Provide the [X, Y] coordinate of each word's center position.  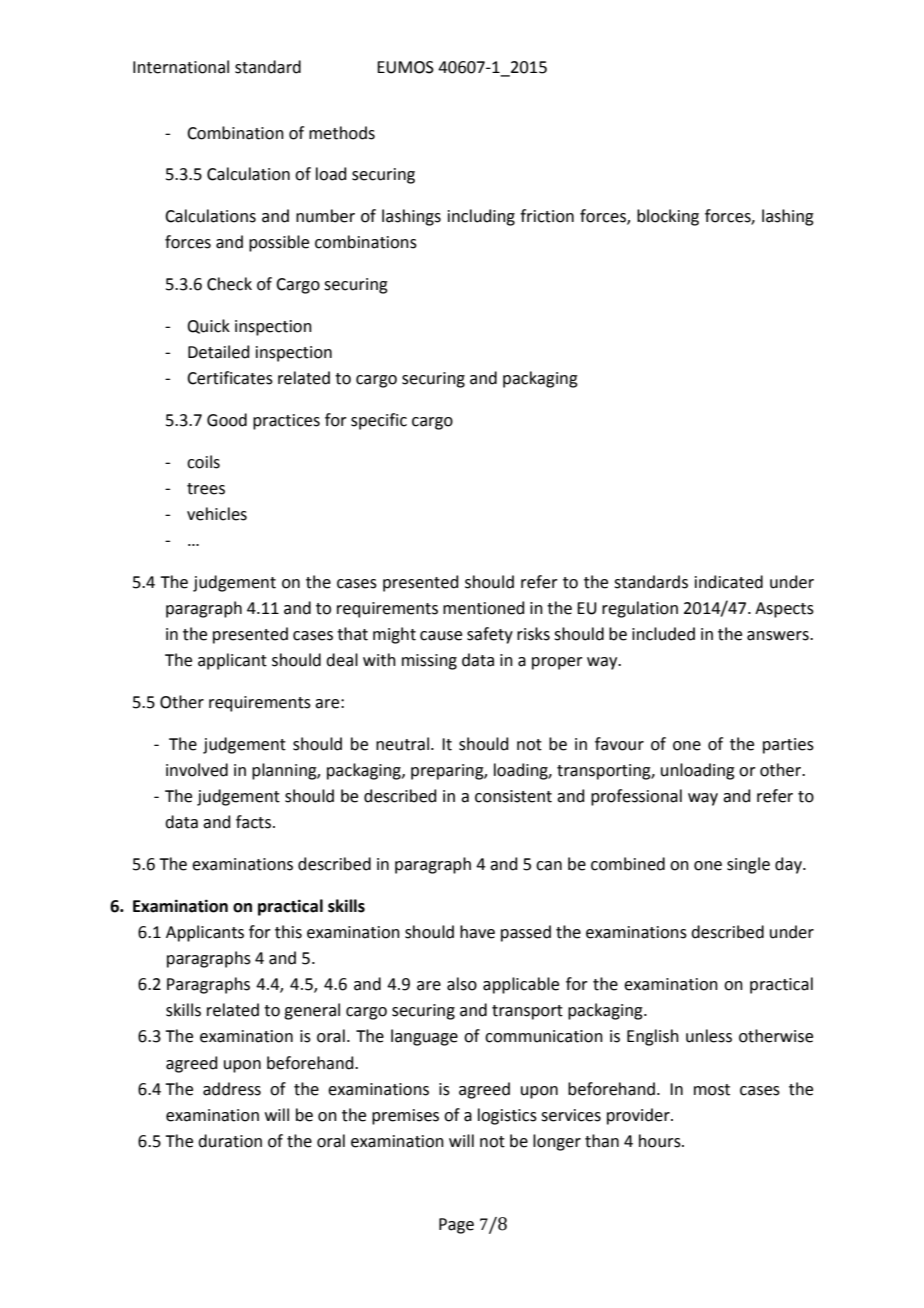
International [181, 67]
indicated [729, 582]
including [481, 217]
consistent [513, 796]
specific [379, 421]
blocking [668, 217]
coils [203, 462]
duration [230, 1141]
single [748, 865]
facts [255, 822]
